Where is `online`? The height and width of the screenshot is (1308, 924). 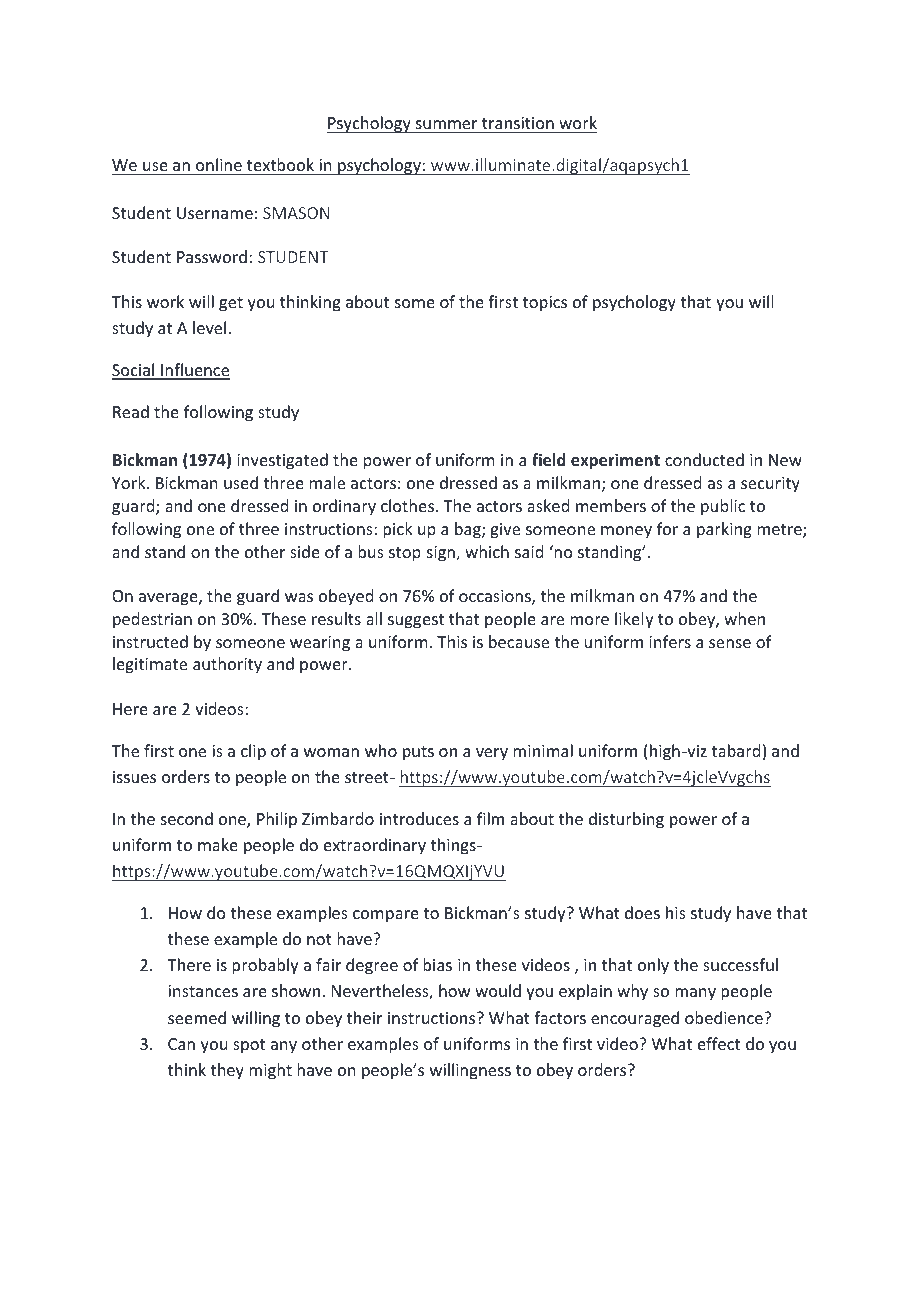
online is located at coordinates (219, 164).
